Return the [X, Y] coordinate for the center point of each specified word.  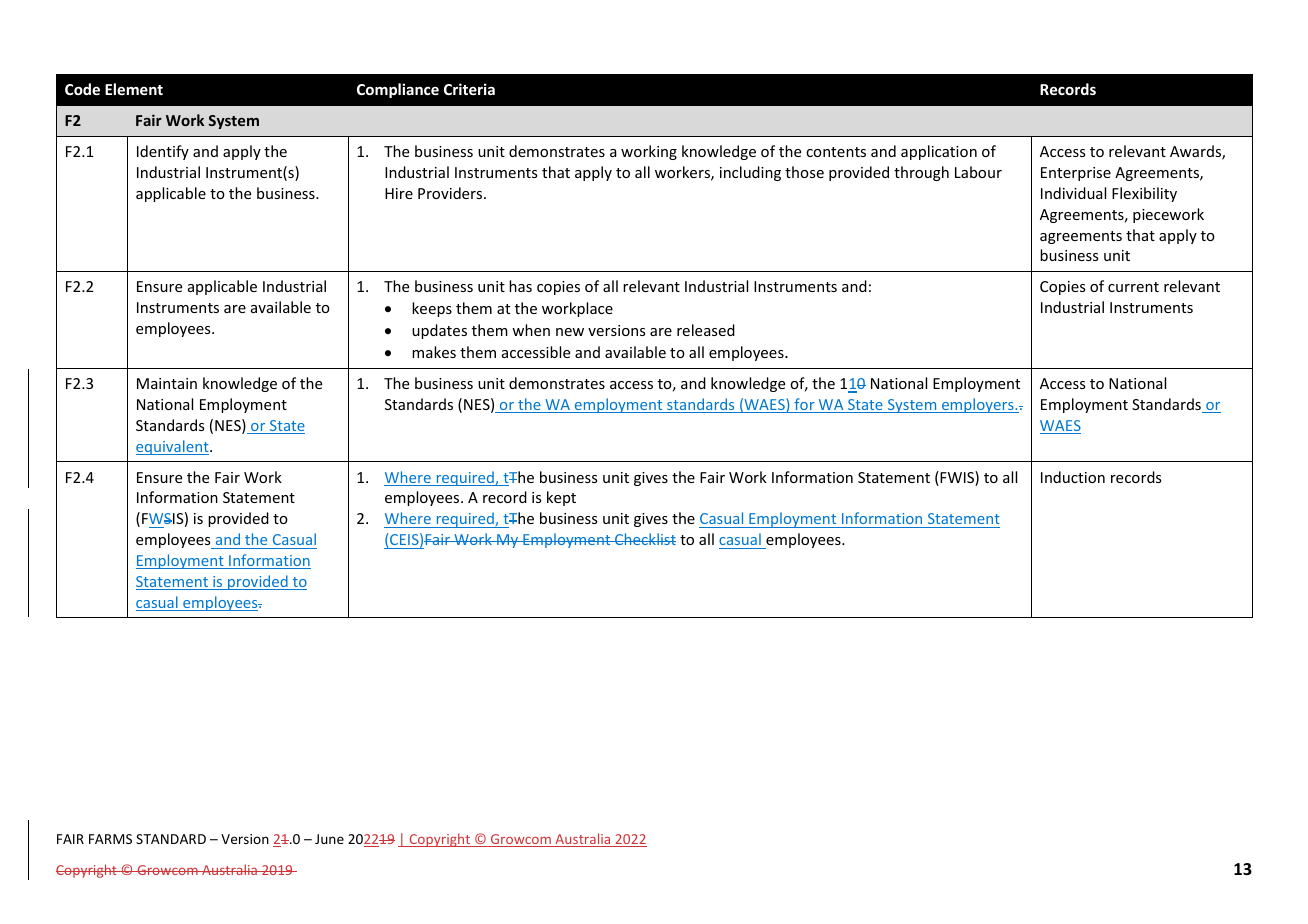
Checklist [644, 539]
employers [978, 405]
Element [134, 89]
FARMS [110, 839]
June [329, 839]
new [570, 332]
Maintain [167, 383]
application [939, 152]
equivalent [173, 447]
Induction [1073, 477]
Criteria [469, 89]
